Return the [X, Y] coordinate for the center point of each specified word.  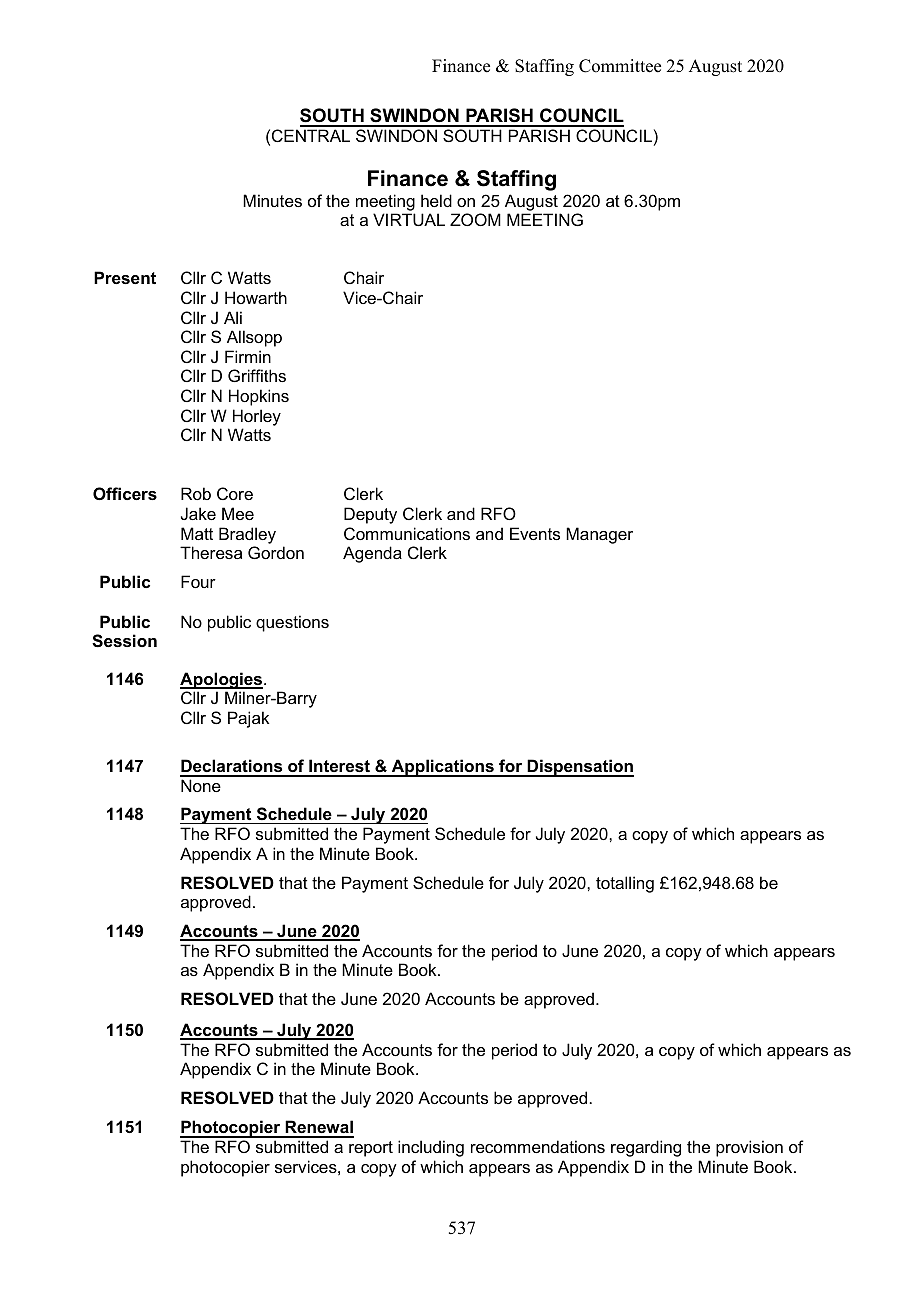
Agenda [372, 554]
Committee [620, 66]
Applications [442, 768]
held [436, 200]
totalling [625, 884]
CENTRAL [311, 135]
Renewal [318, 1128]
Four [198, 581]
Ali [233, 317]
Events [535, 533]
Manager [599, 535]
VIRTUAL [409, 219]
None [201, 785]
